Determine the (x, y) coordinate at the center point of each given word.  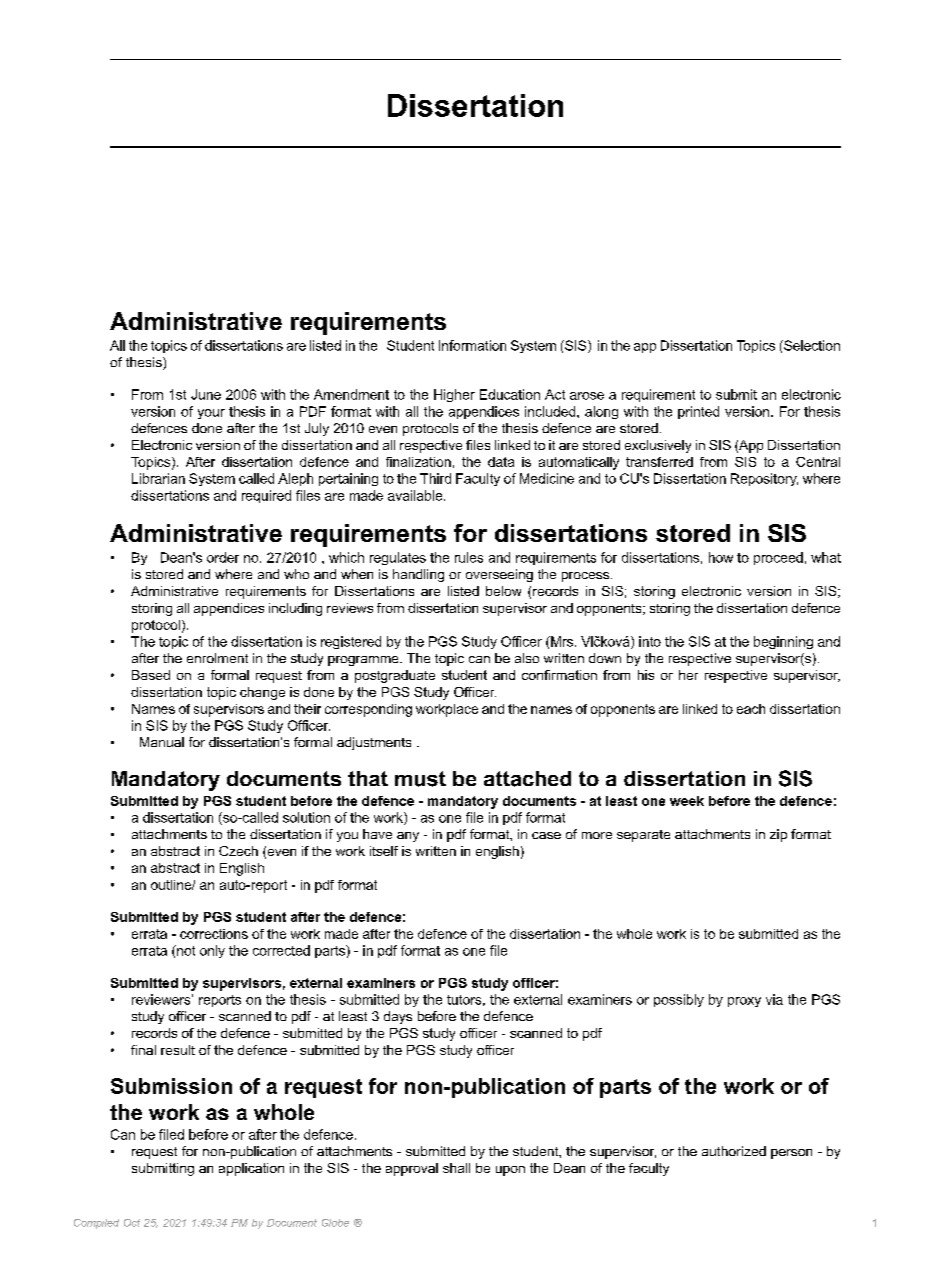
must (420, 779)
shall (456, 1168)
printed (698, 412)
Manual (162, 742)
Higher (454, 395)
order (223, 557)
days (398, 1017)
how (721, 557)
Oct (132, 1223)
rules (469, 557)
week (687, 801)
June (206, 394)
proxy (744, 1002)
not (185, 950)
